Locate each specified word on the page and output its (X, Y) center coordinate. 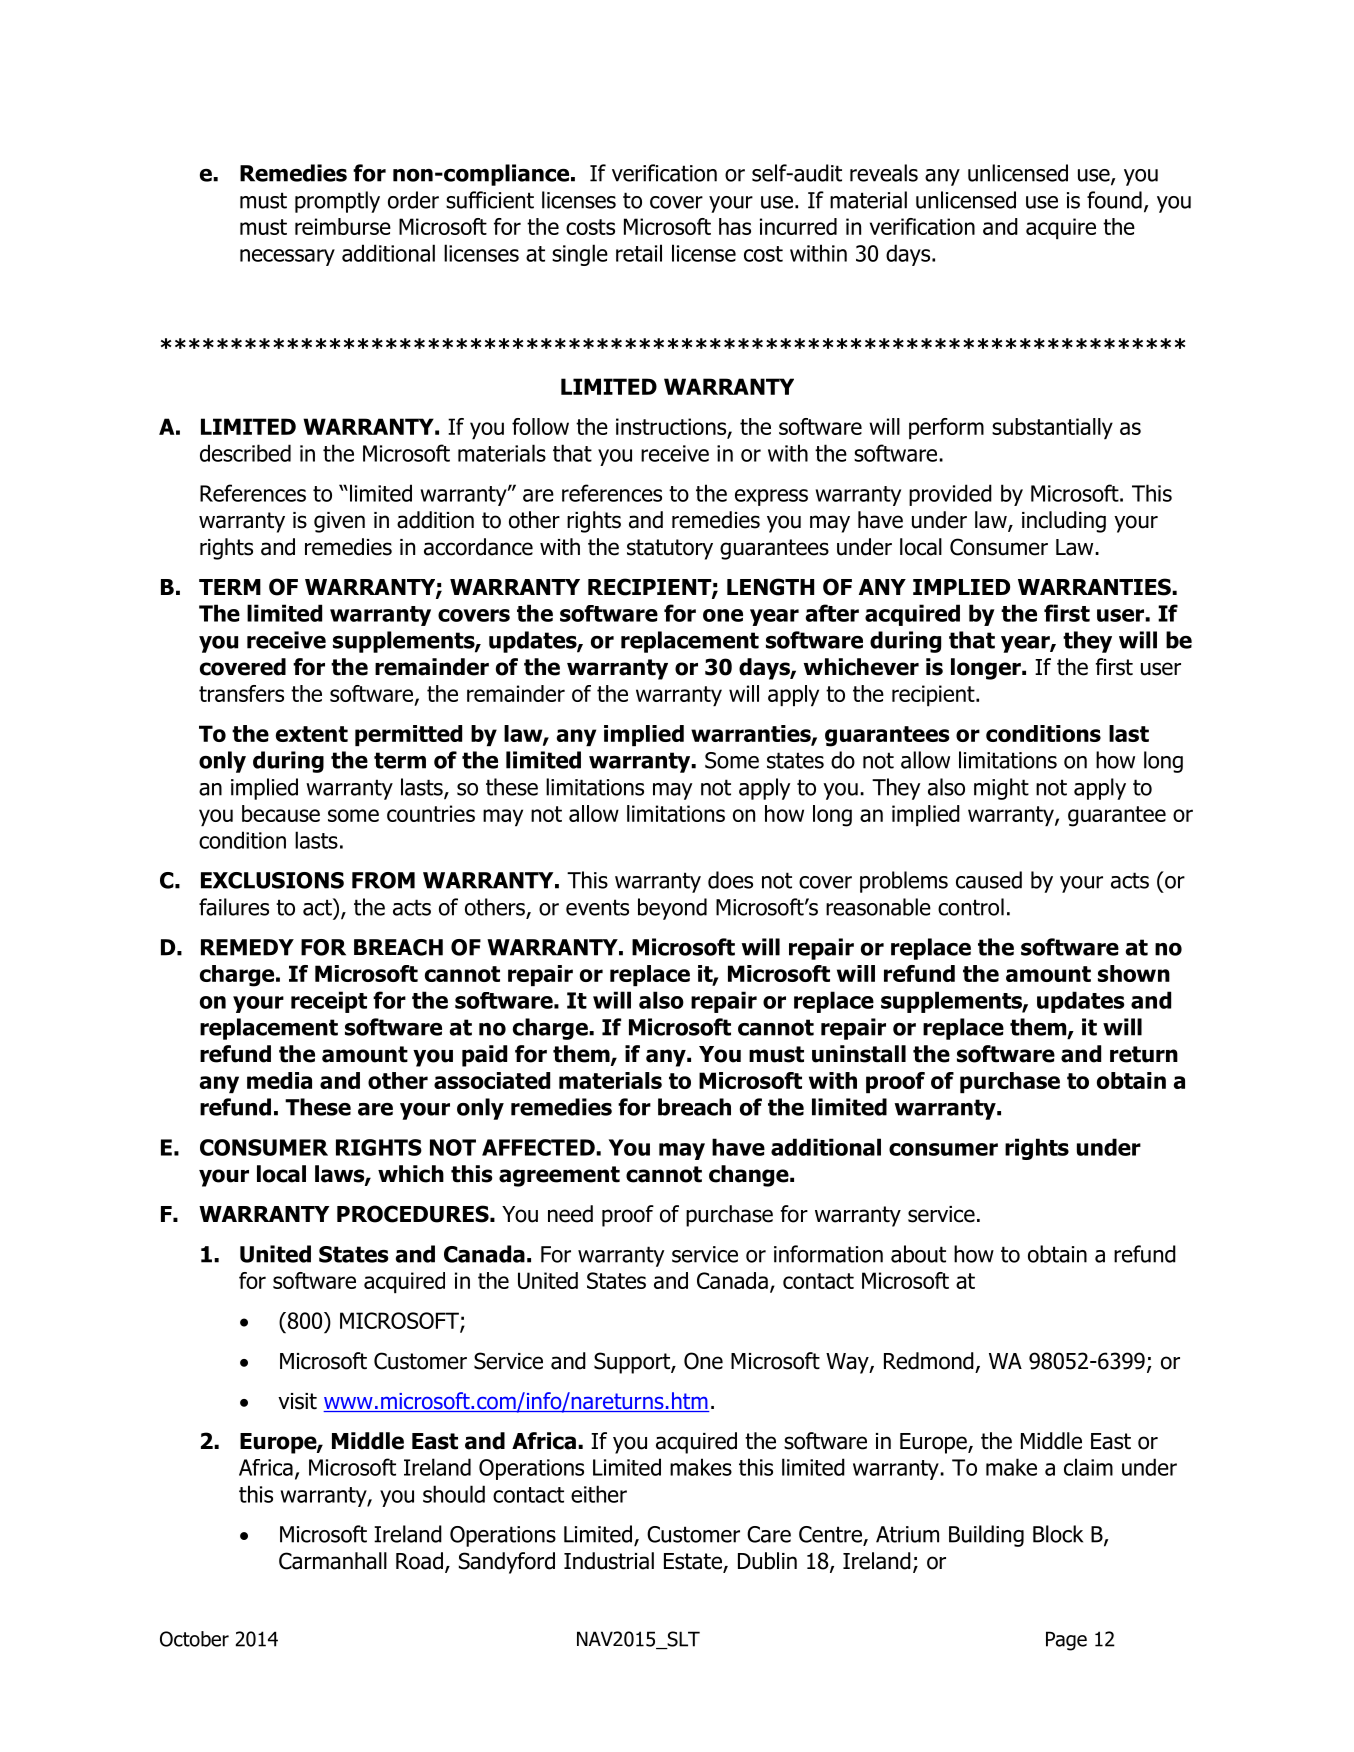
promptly (337, 202)
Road (419, 1561)
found (1114, 200)
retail (639, 253)
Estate (694, 1562)
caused (989, 880)
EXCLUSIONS (272, 880)
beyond (672, 909)
